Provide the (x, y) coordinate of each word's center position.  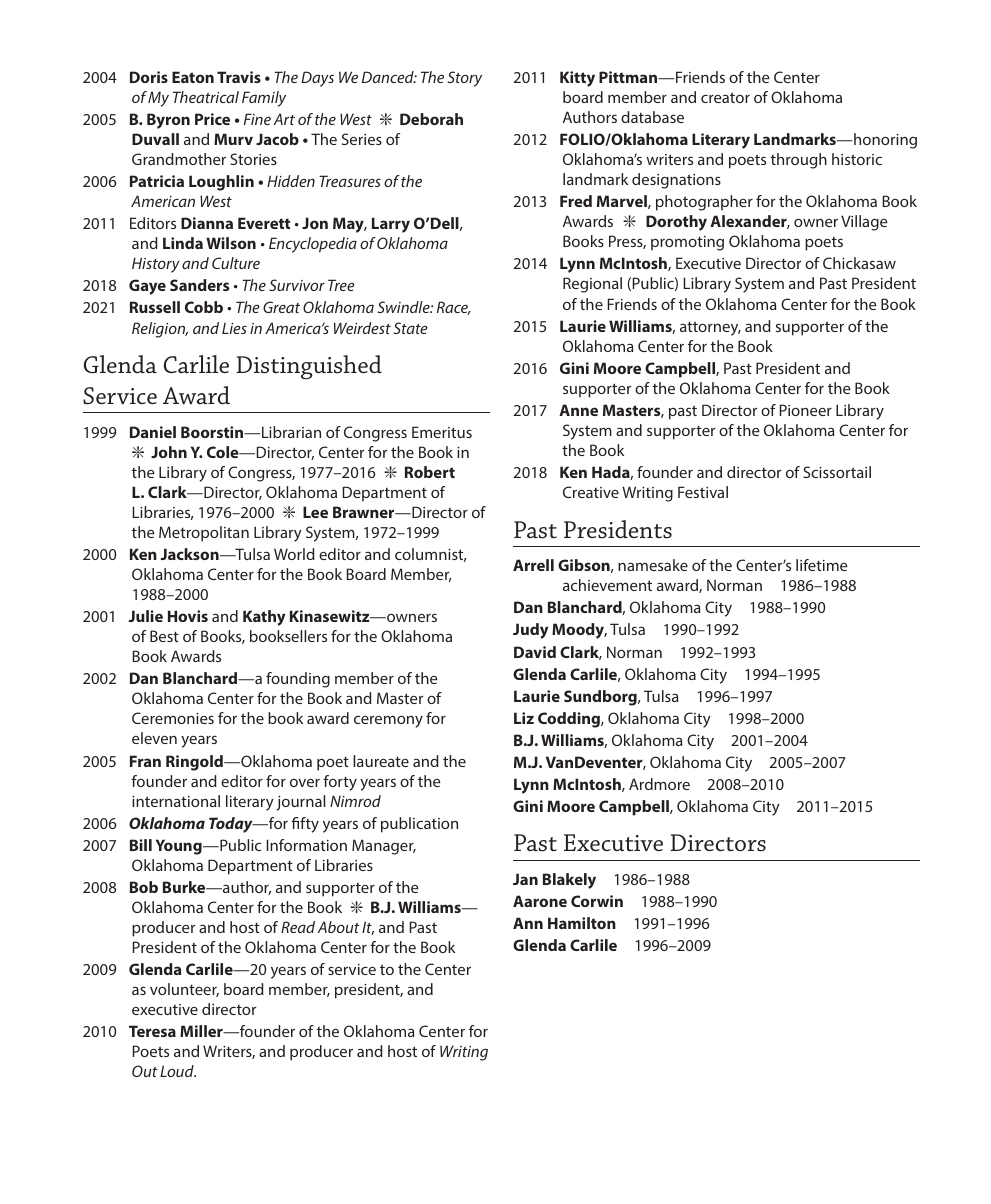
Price (212, 119)
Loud (178, 1071)
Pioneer (806, 410)
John (169, 452)
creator (725, 97)
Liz (524, 718)
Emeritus (442, 432)
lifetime (822, 565)
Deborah (431, 119)
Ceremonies (173, 718)
